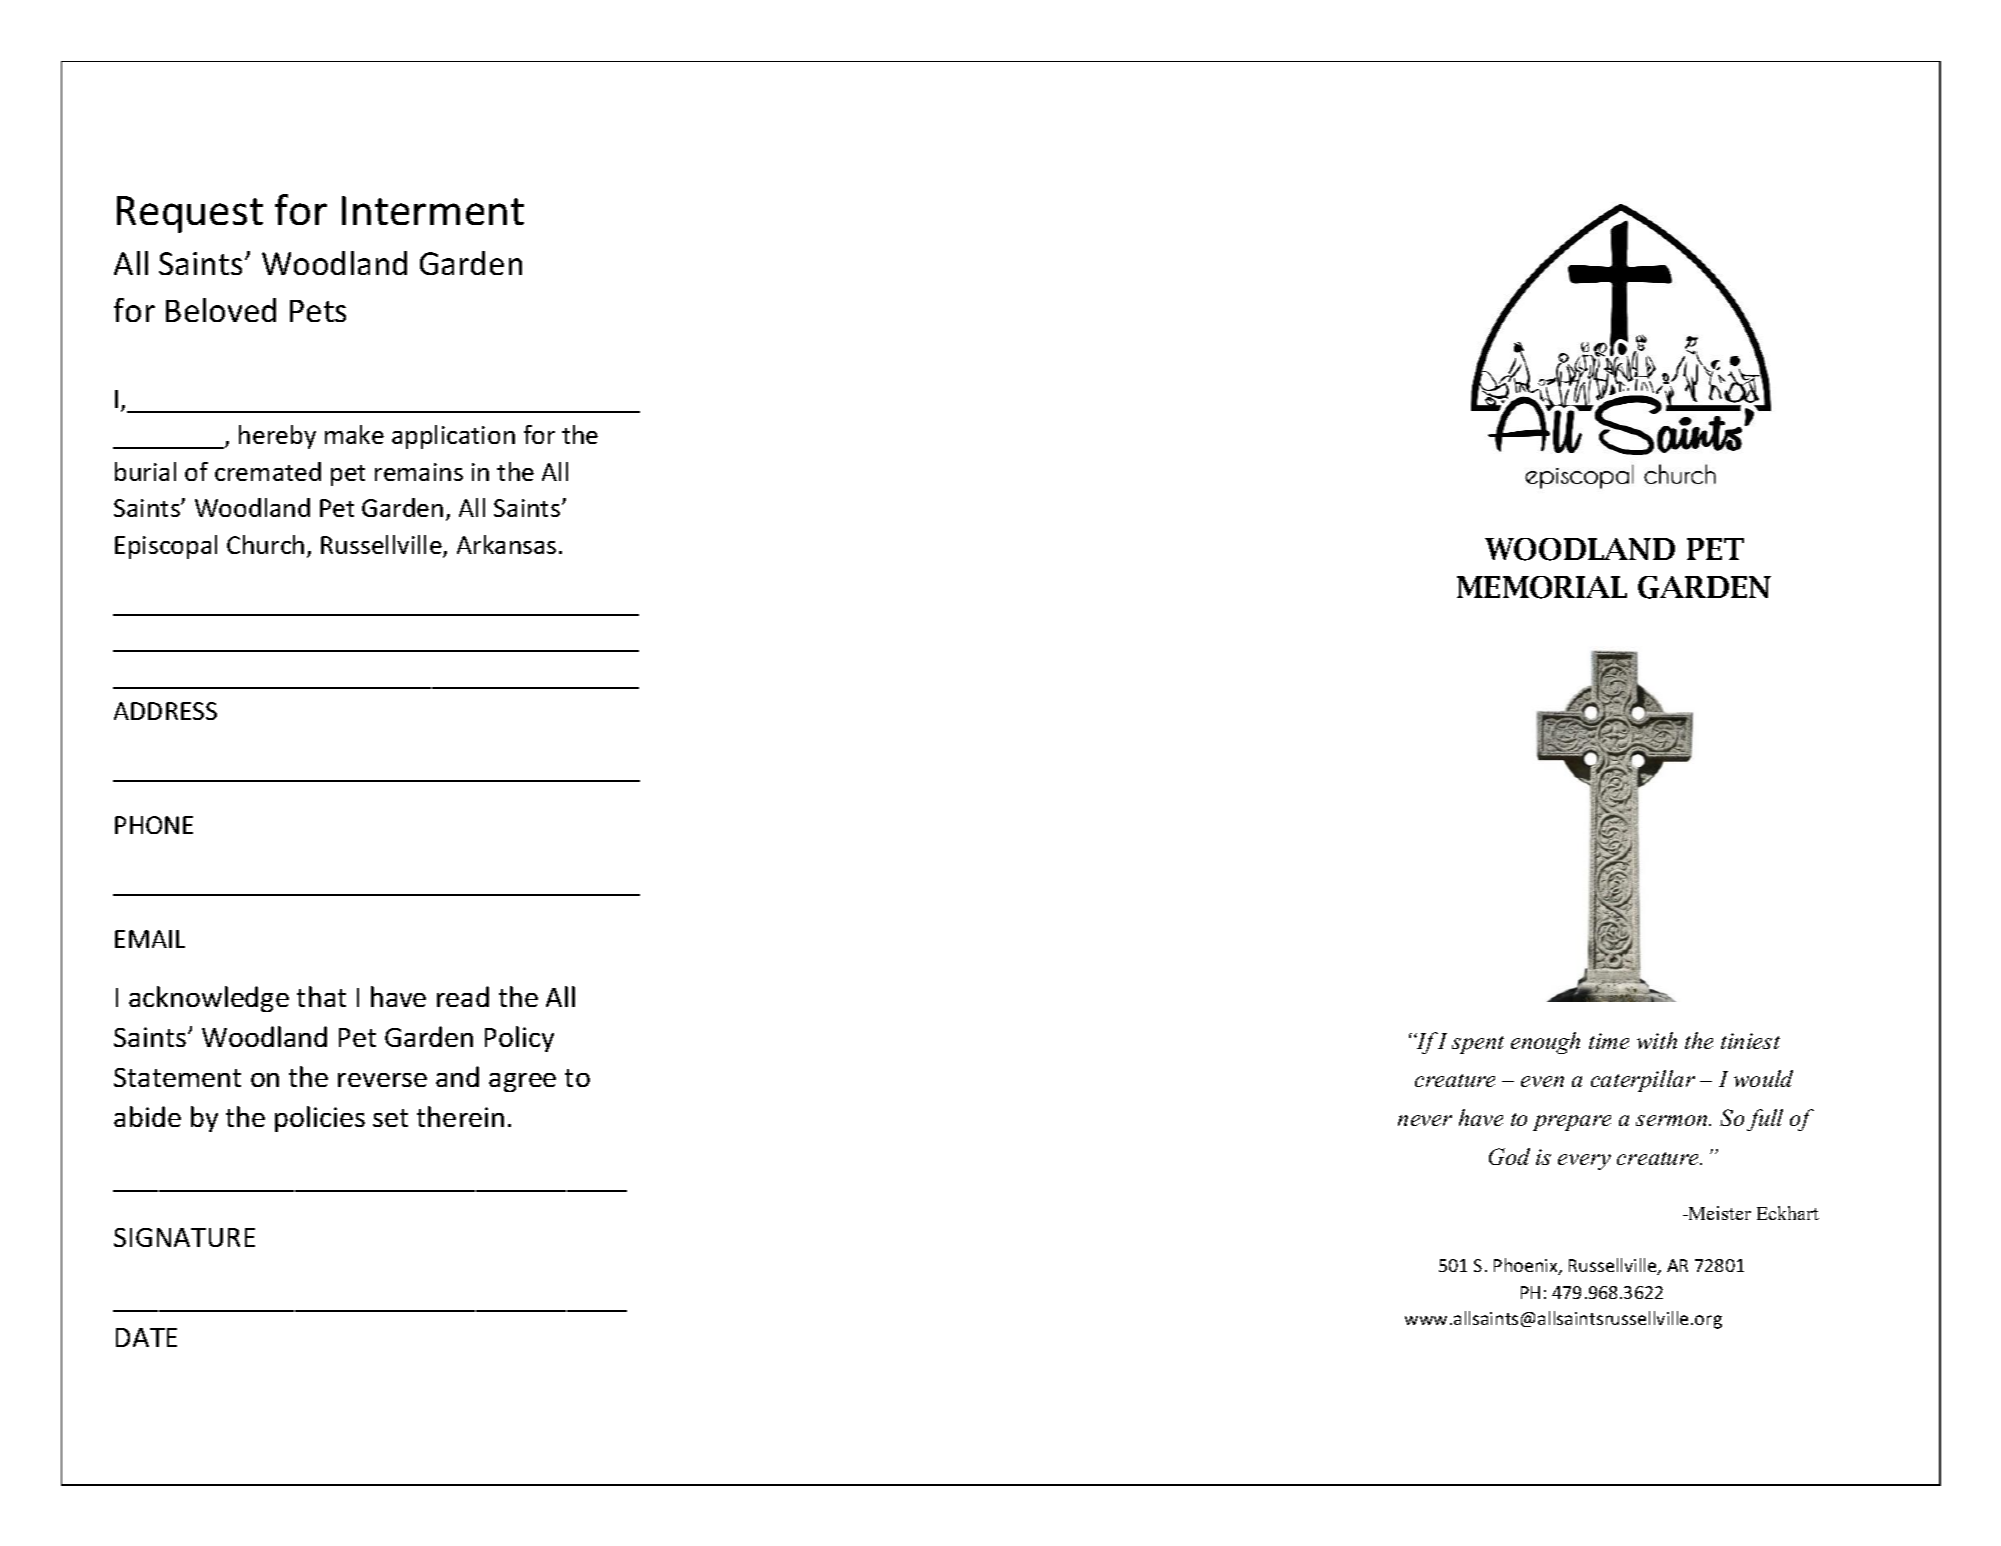 Image resolution: width=2001 pixels, height=1546 pixels. I want to click on that, so click(321, 996).
